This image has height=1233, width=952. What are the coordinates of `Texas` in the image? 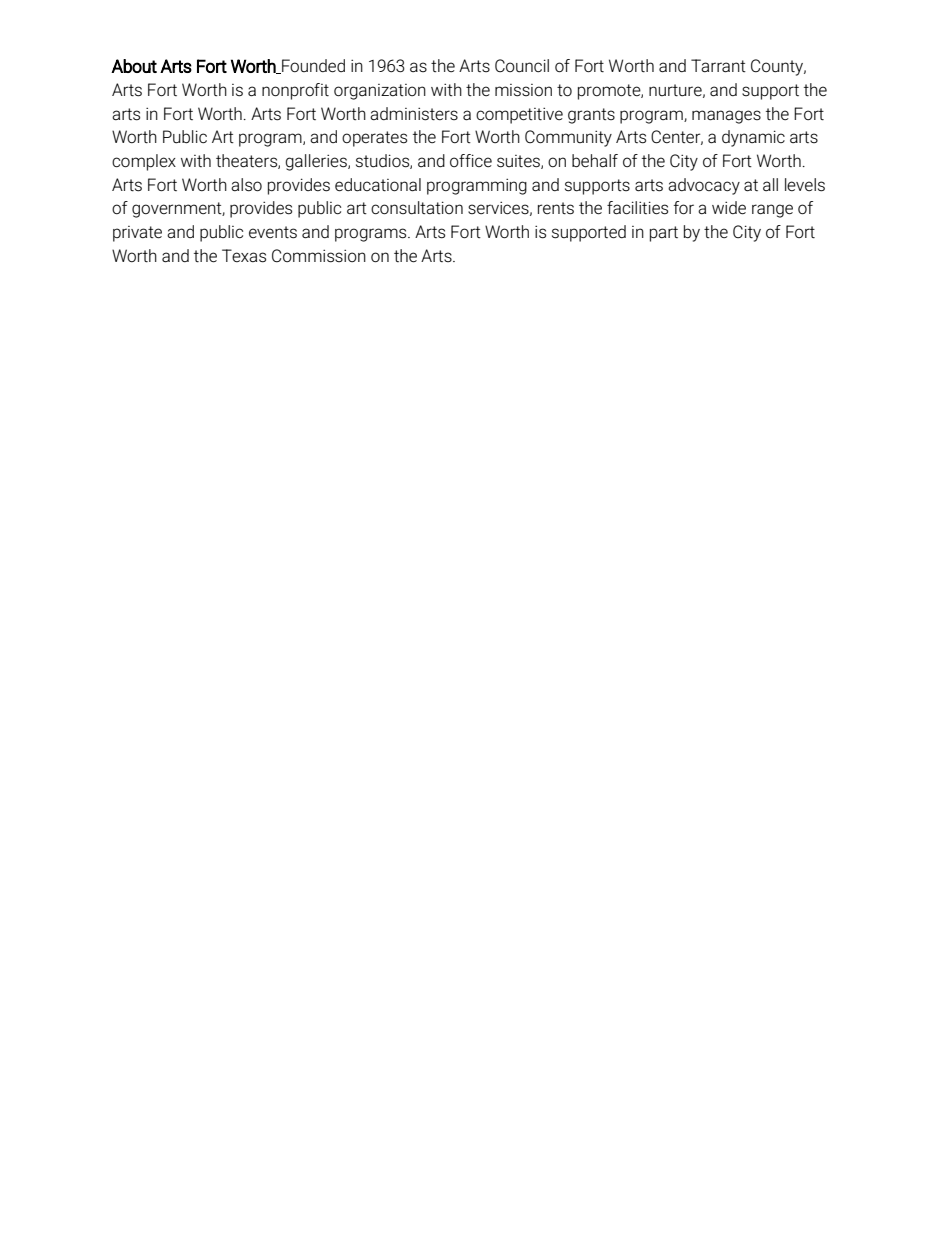 It's located at (244, 256).
